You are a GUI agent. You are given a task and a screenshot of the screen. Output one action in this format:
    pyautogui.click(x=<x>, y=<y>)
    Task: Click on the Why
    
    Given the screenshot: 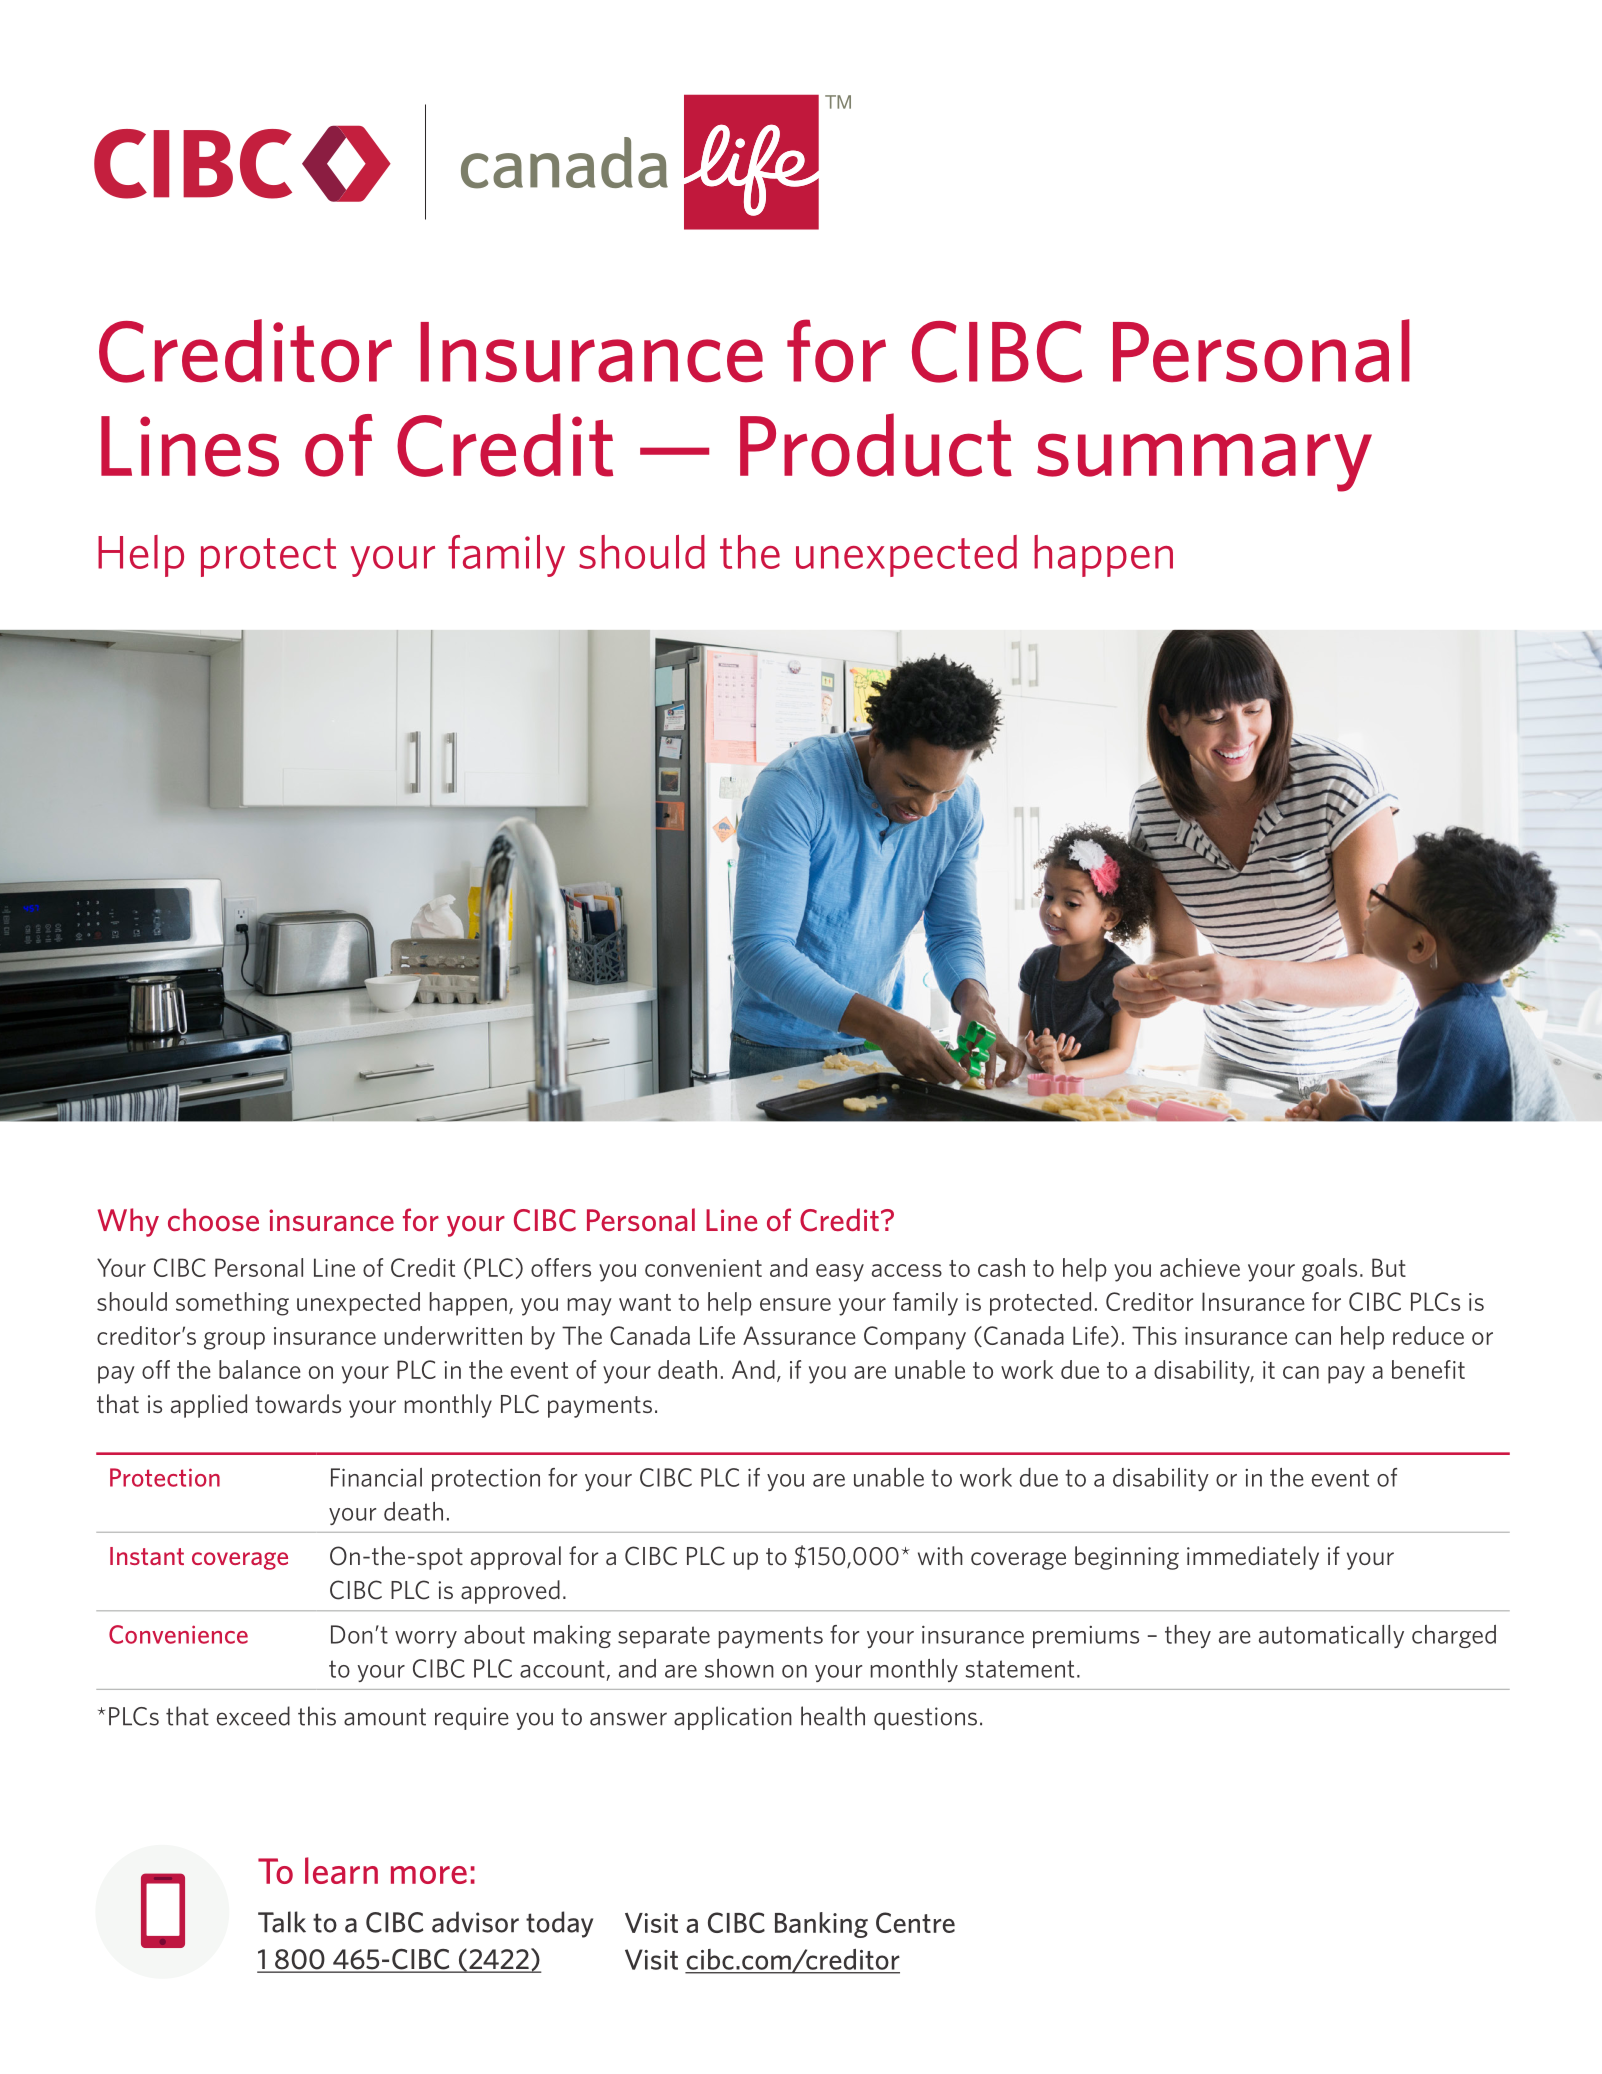 What is the action you would take?
    pyautogui.click(x=128, y=1222)
